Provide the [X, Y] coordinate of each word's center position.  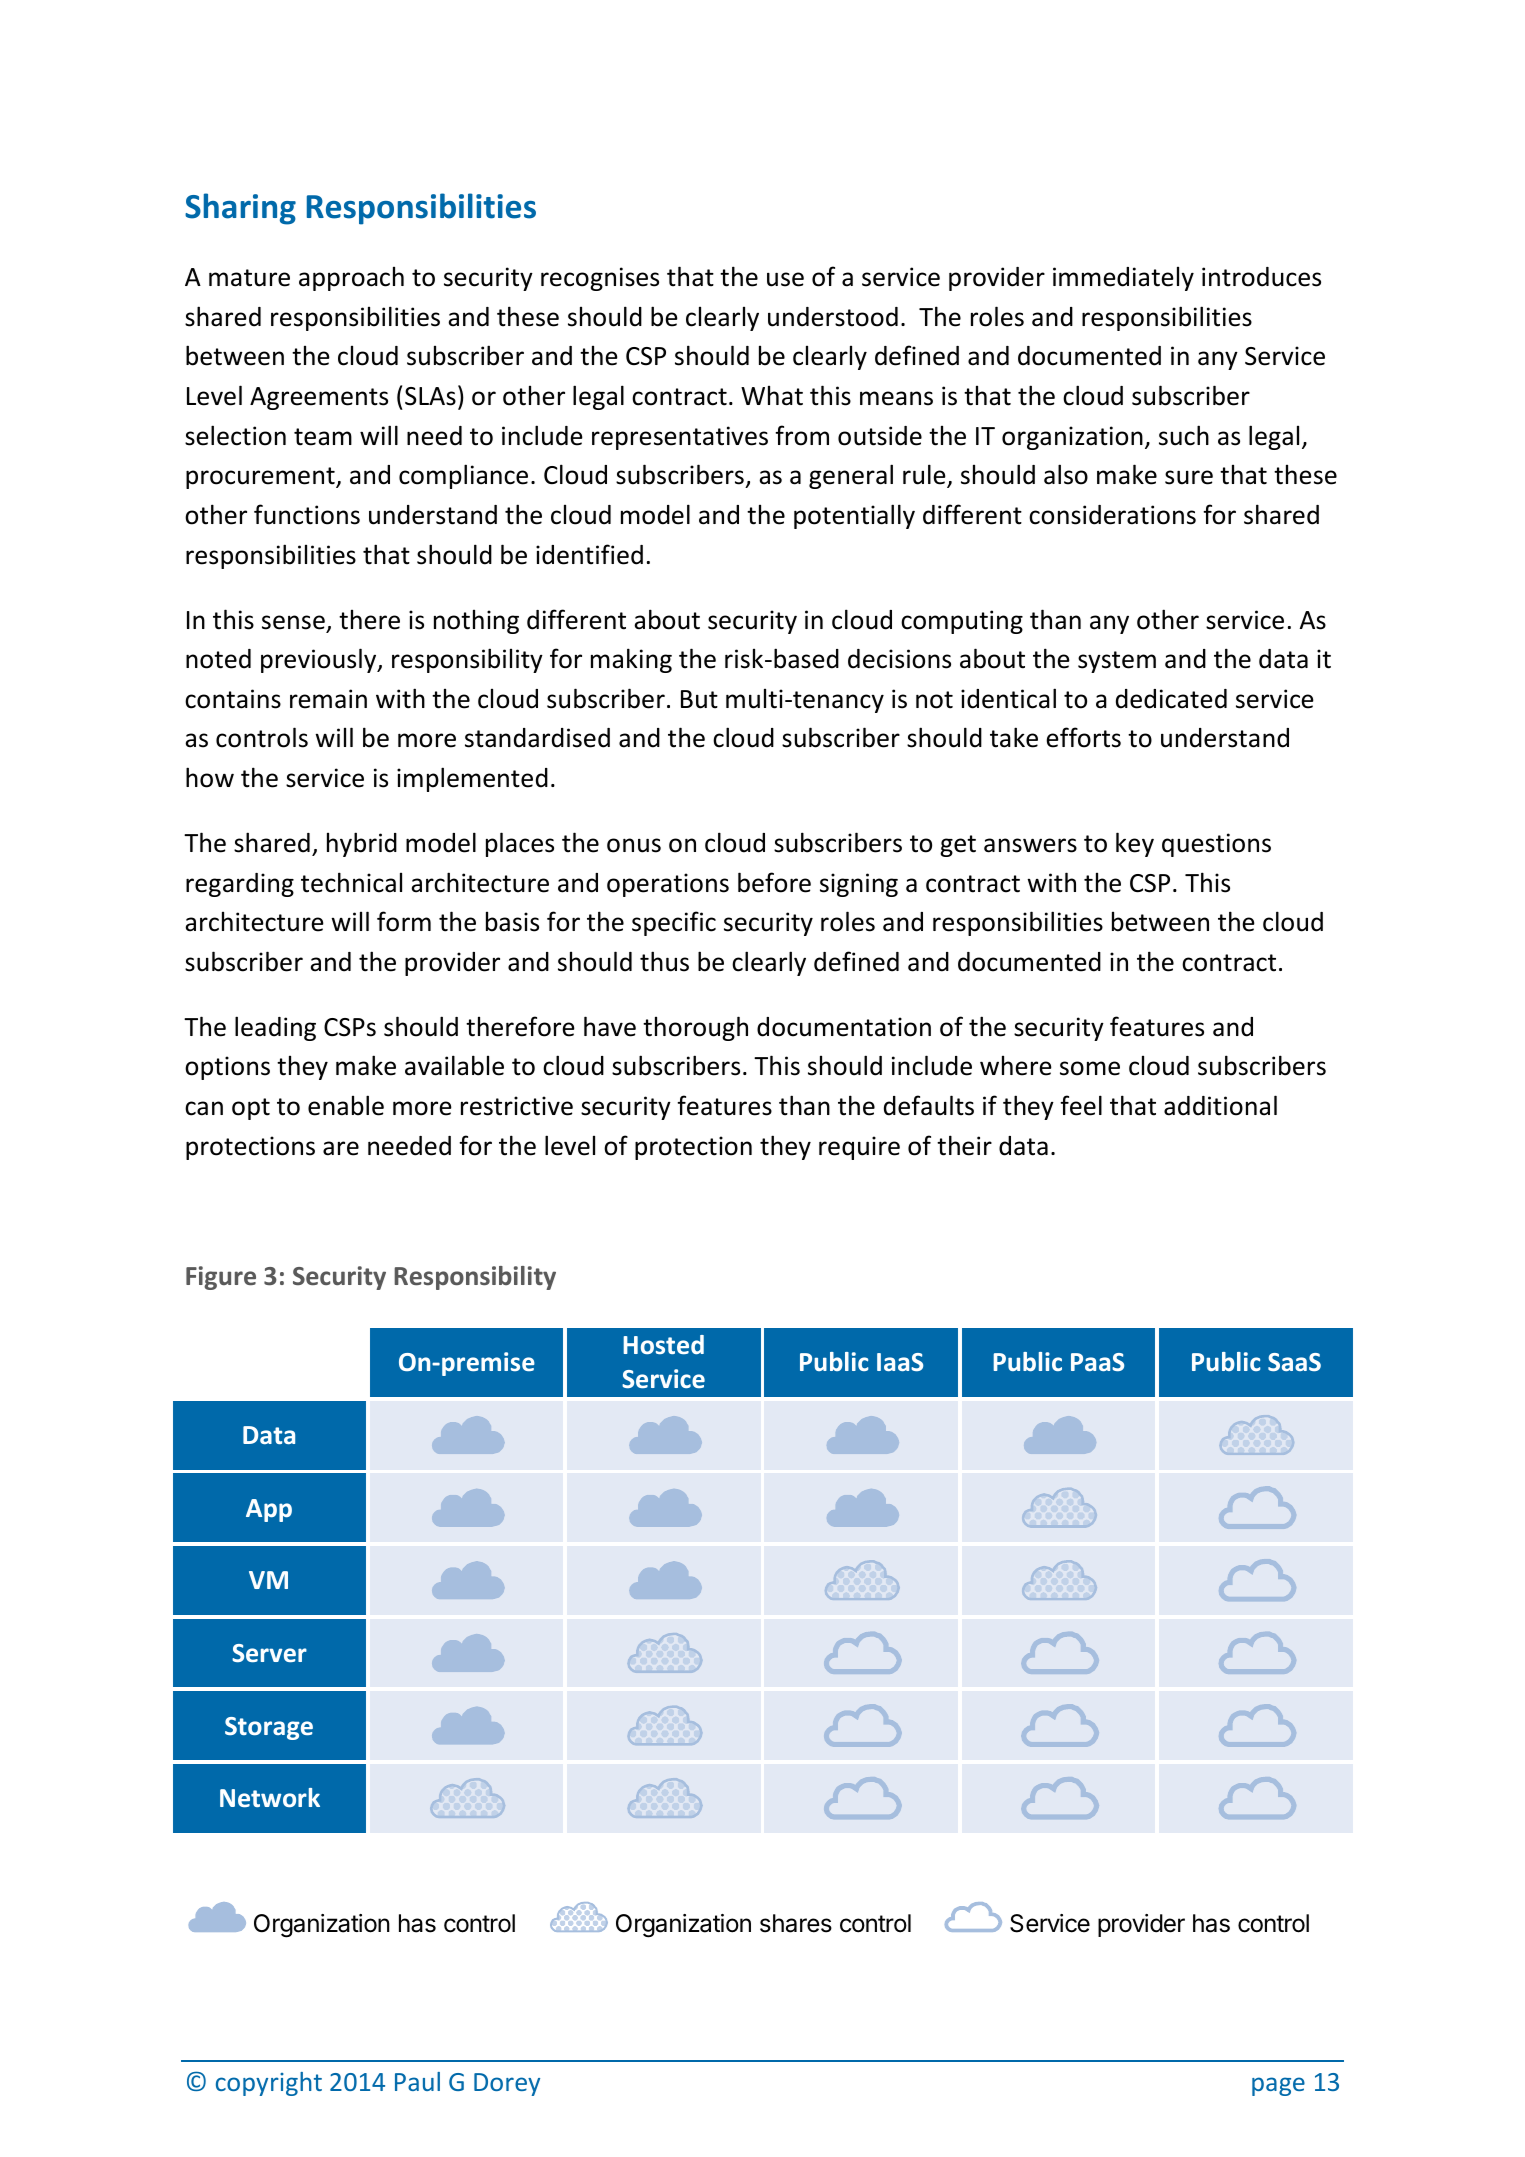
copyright [269, 2084]
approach [351, 279]
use [785, 279]
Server [269, 1653]
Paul [417, 2081]
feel [1081, 1105]
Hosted [663, 1344]
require [859, 1148]
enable [346, 1105]
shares [796, 1923]
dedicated [1171, 699]
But [699, 699]
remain [328, 699]
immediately [1123, 279]
